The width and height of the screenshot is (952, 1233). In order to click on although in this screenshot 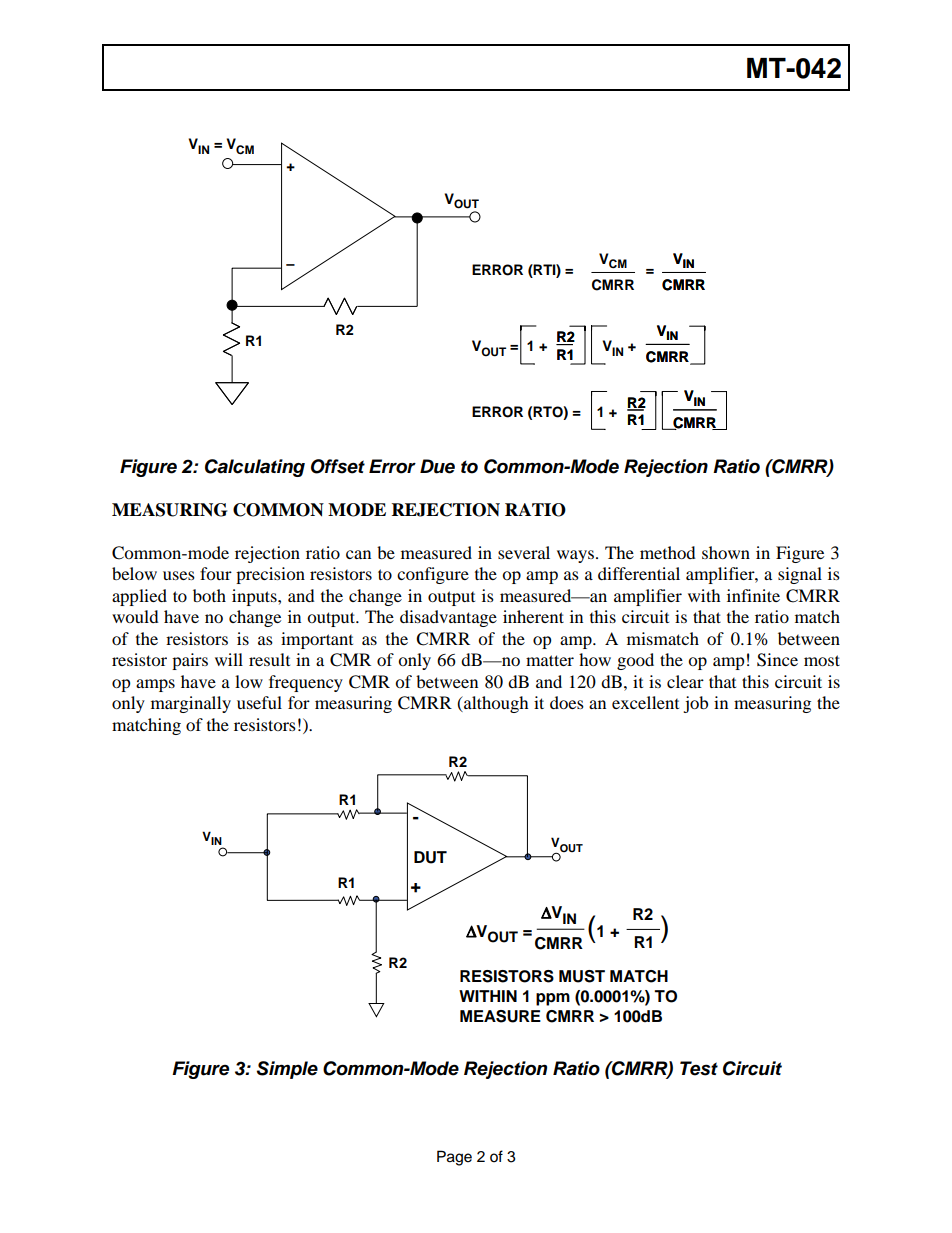, I will do `click(495, 704)`.
